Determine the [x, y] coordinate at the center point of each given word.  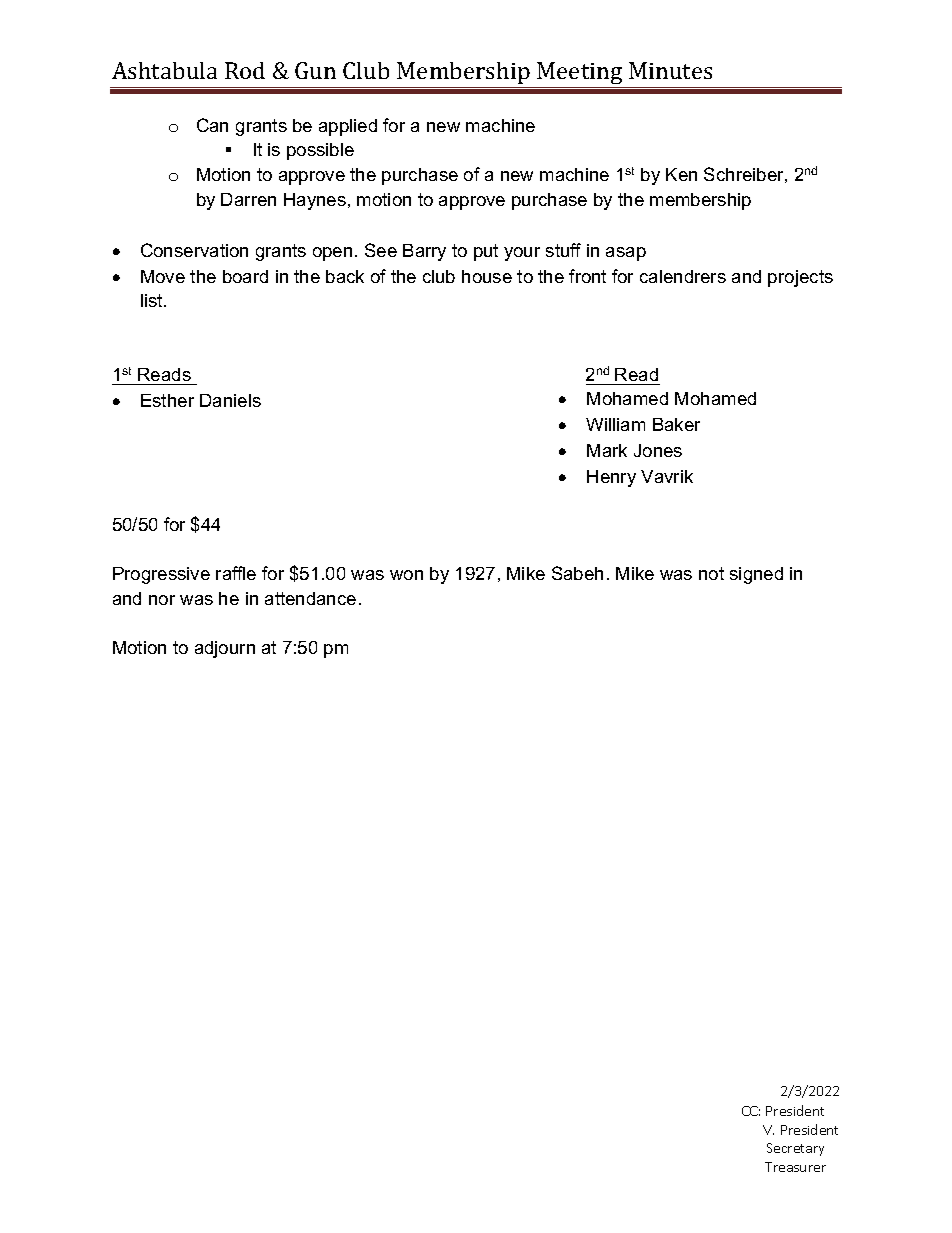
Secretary [795, 1149]
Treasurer [795, 1167]
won [406, 575]
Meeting [580, 75]
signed [756, 575]
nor [162, 600]
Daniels [230, 400]
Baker [676, 424]
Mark [607, 450]
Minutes [670, 70]
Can [212, 125]
